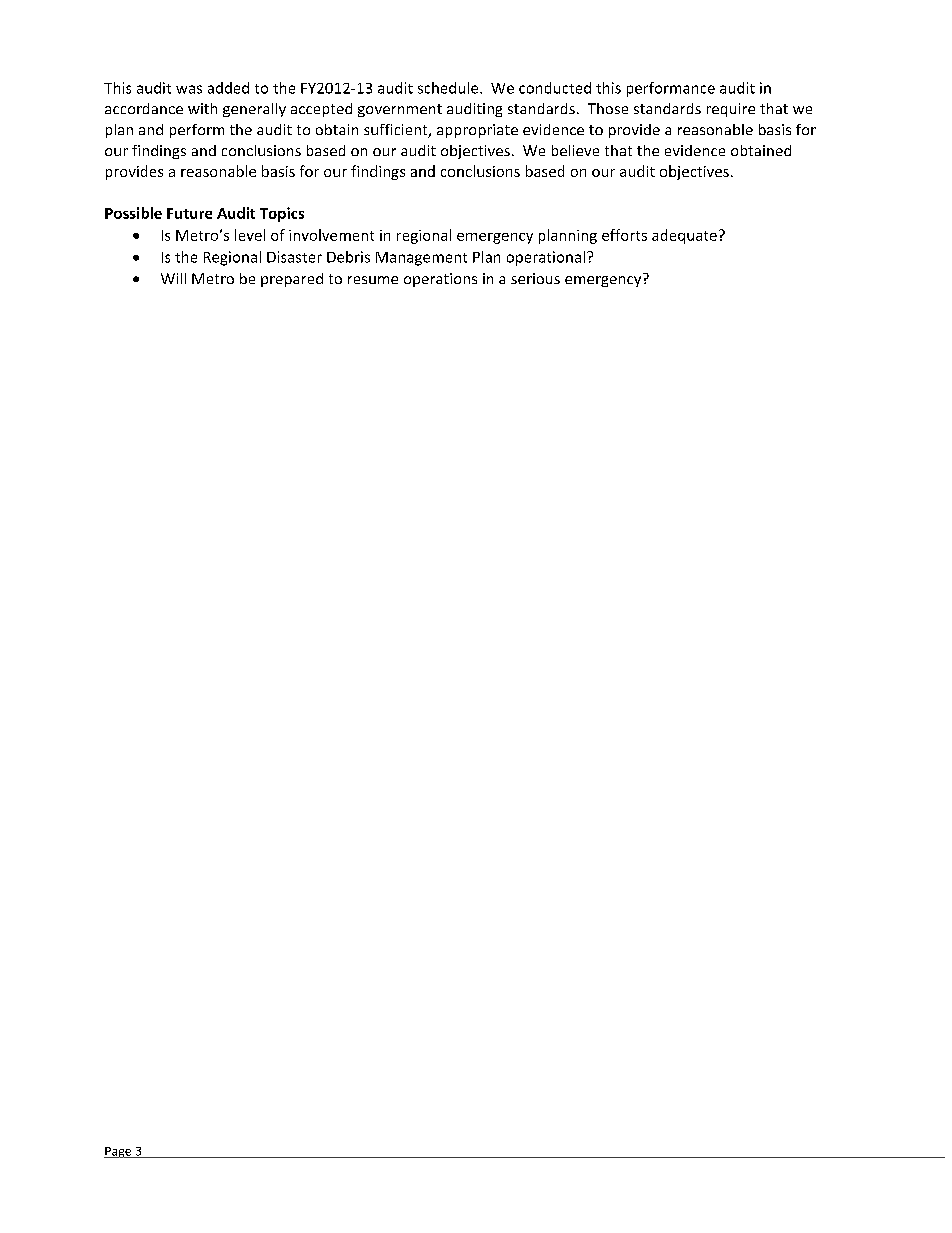  I want to click on Will, so click(173, 278).
